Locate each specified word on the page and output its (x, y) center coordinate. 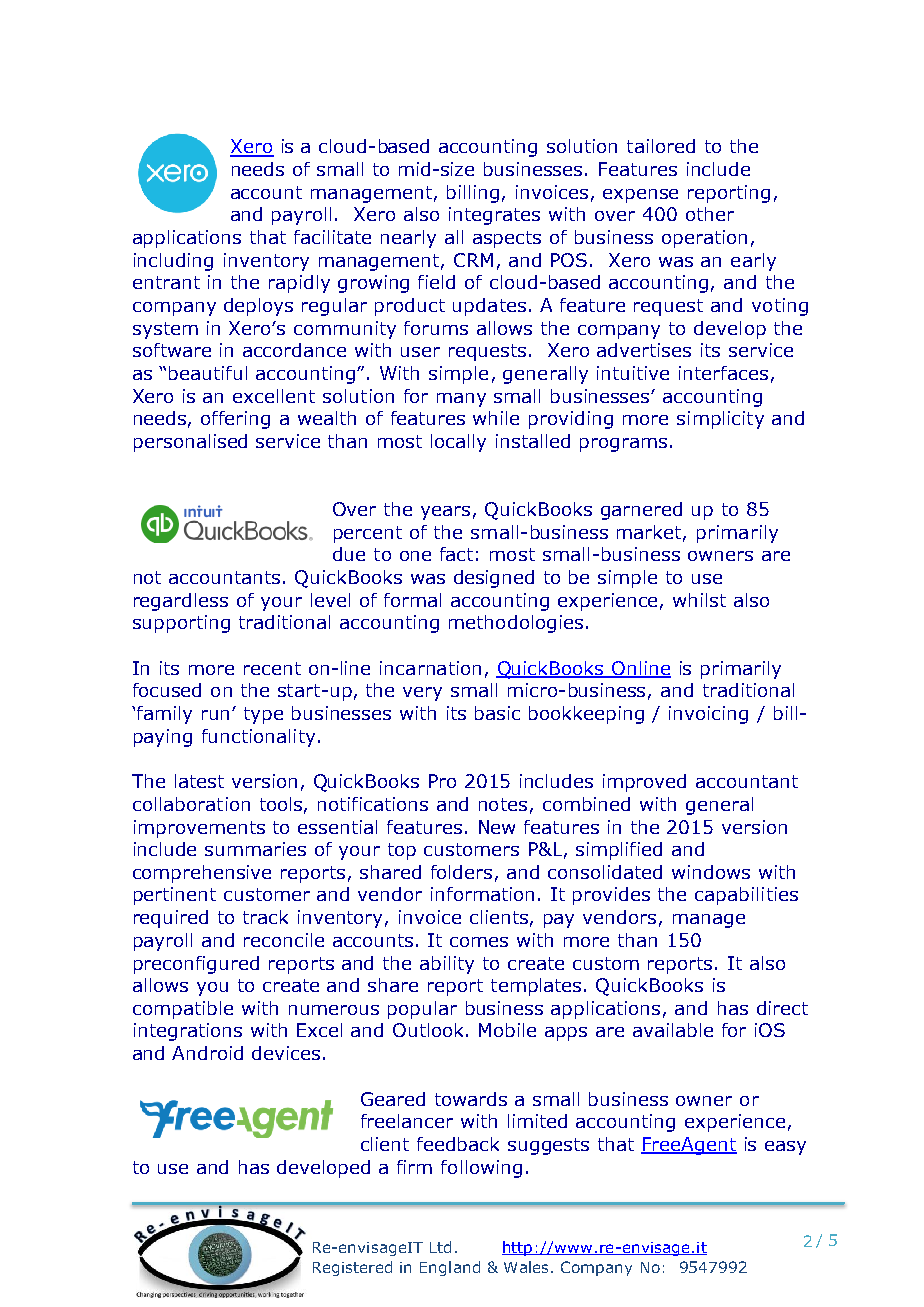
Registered (352, 1268)
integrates (494, 216)
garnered (641, 511)
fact (456, 554)
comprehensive (202, 874)
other (710, 214)
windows (711, 872)
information (482, 894)
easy (785, 1148)
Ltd (440, 1247)
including (173, 262)
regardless (181, 602)
